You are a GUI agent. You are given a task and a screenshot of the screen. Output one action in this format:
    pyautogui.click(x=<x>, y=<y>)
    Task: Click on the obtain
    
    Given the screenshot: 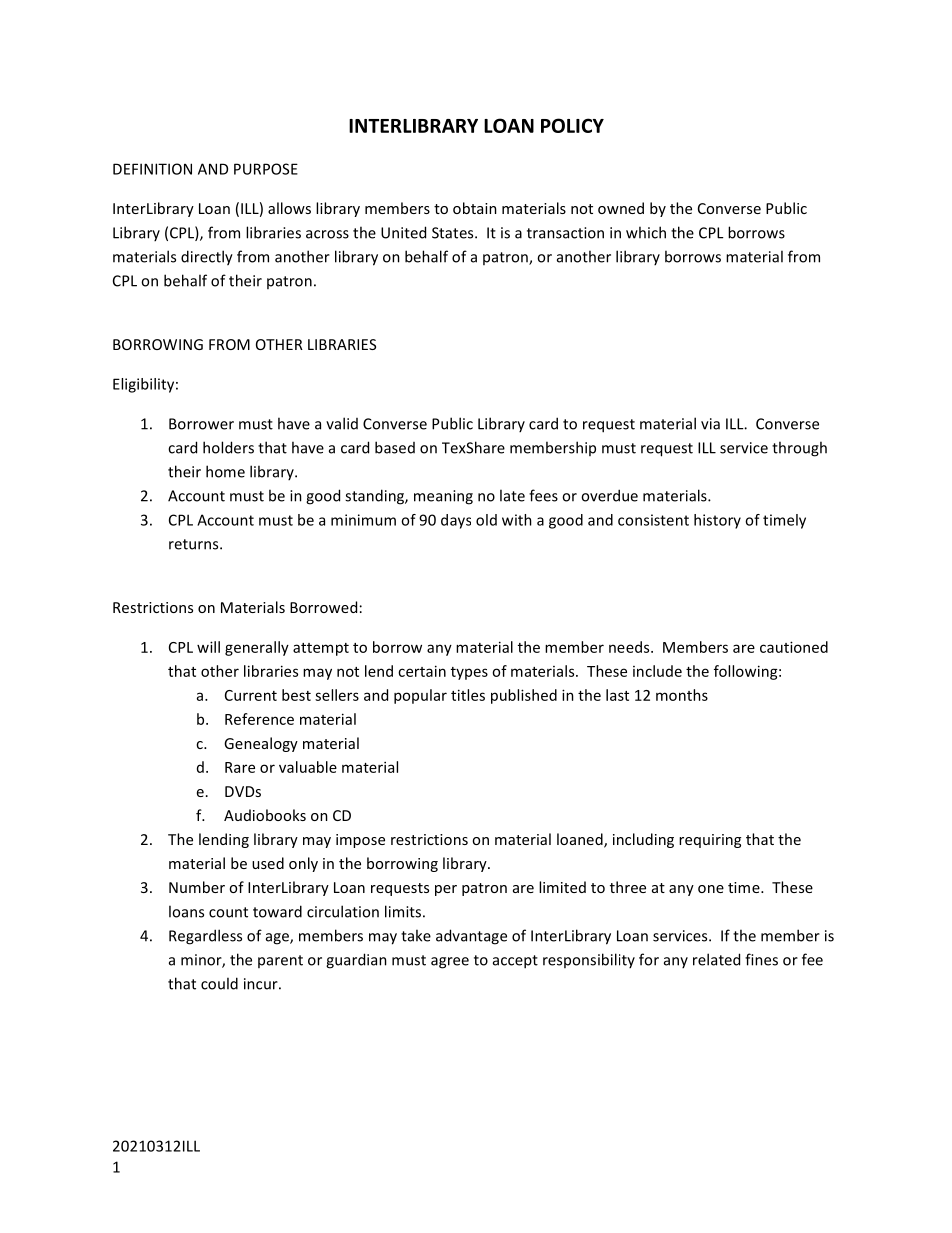 What is the action you would take?
    pyautogui.click(x=475, y=208)
